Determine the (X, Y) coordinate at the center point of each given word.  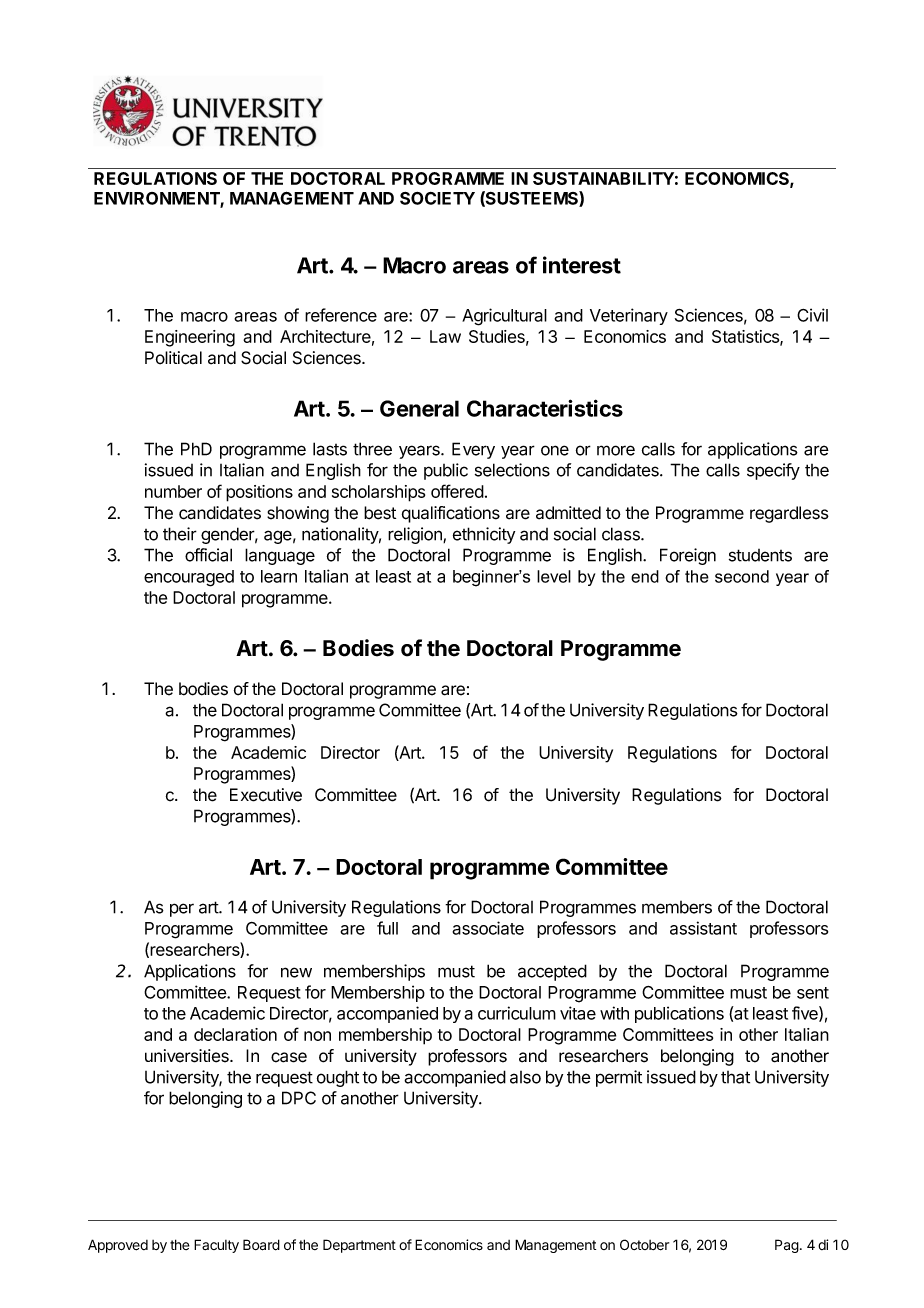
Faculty (216, 1246)
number (173, 491)
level (554, 576)
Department (359, 1246)
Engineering (190, 338)
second (742, 576)
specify (773, 471)
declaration (235, 1034)
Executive (266, 795)
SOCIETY (437, 198)
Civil (812, 315)
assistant (703, 928)
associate (488, 928)
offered (457, 491)
